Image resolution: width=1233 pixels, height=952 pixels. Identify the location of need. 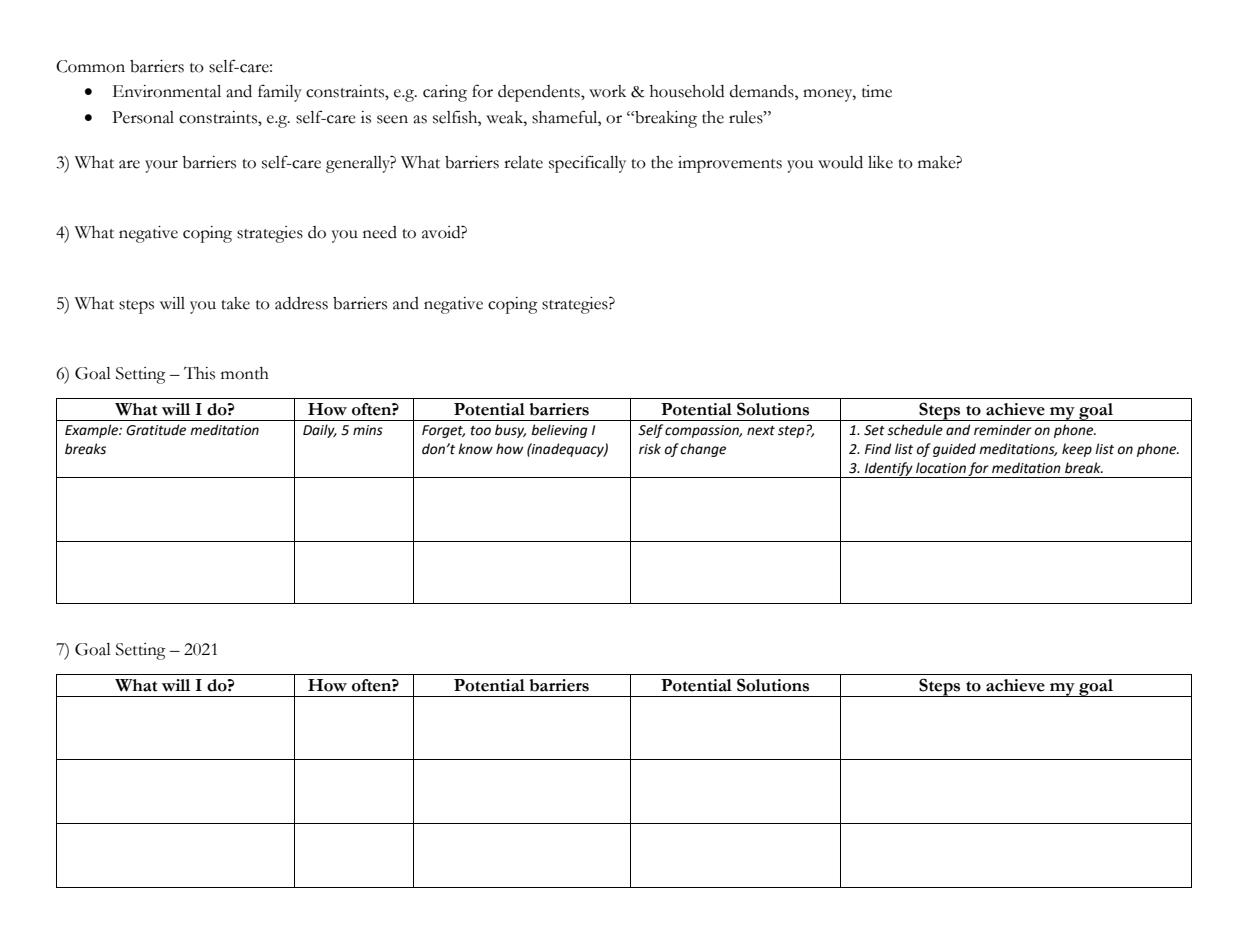
(380, 232).
